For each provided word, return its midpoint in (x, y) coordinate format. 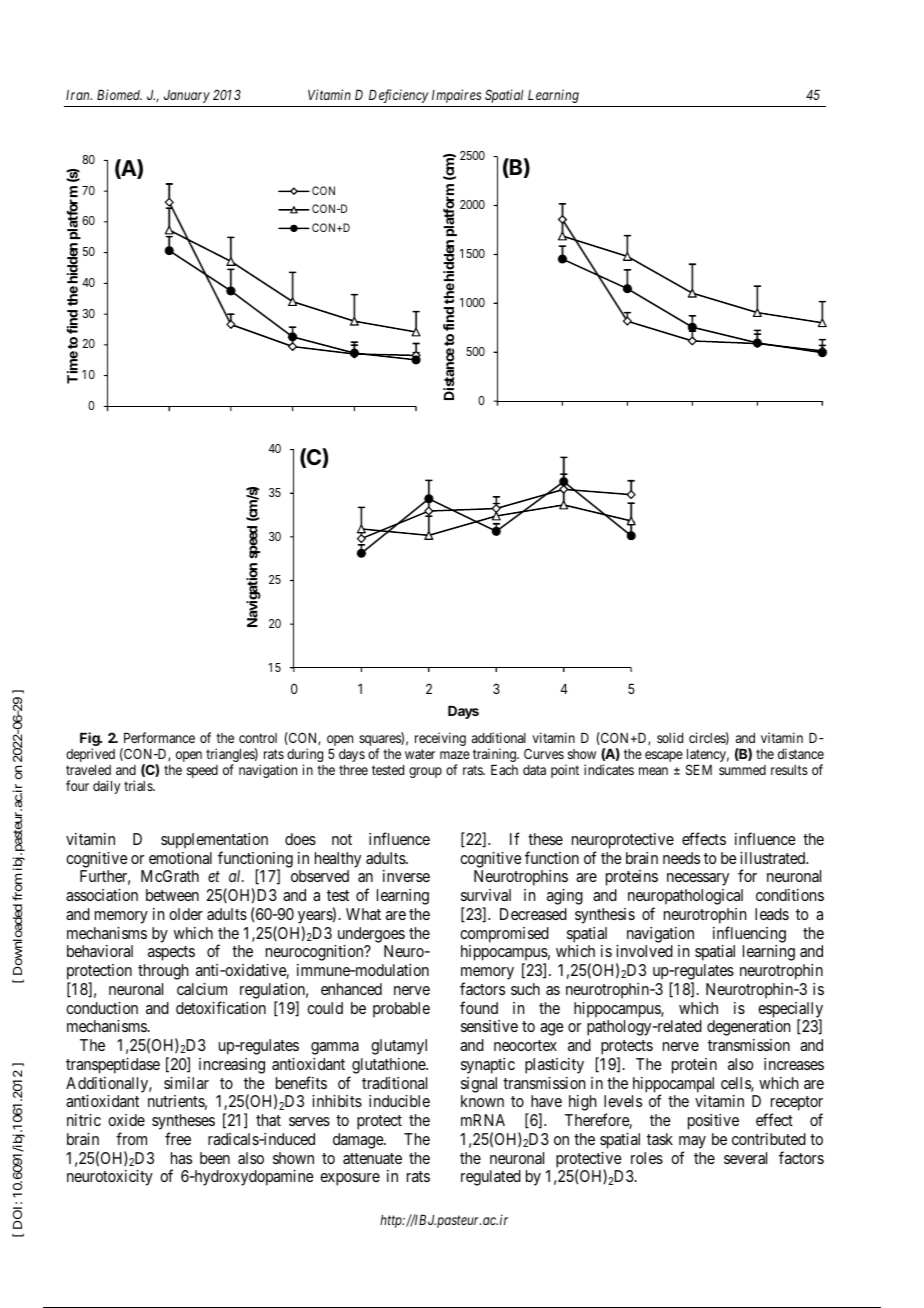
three (353, 770)
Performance (159, 737)
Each (504, 770)
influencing (749, 934)
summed (742, 770)
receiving (440, 739)
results (789, 770)
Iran (79, 95)
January (187, 96)
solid (670, 737)
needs (681, 858)
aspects (171, 953)
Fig (90, 740)
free (178, 1138)
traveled (88, 770)
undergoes (371, 935)
